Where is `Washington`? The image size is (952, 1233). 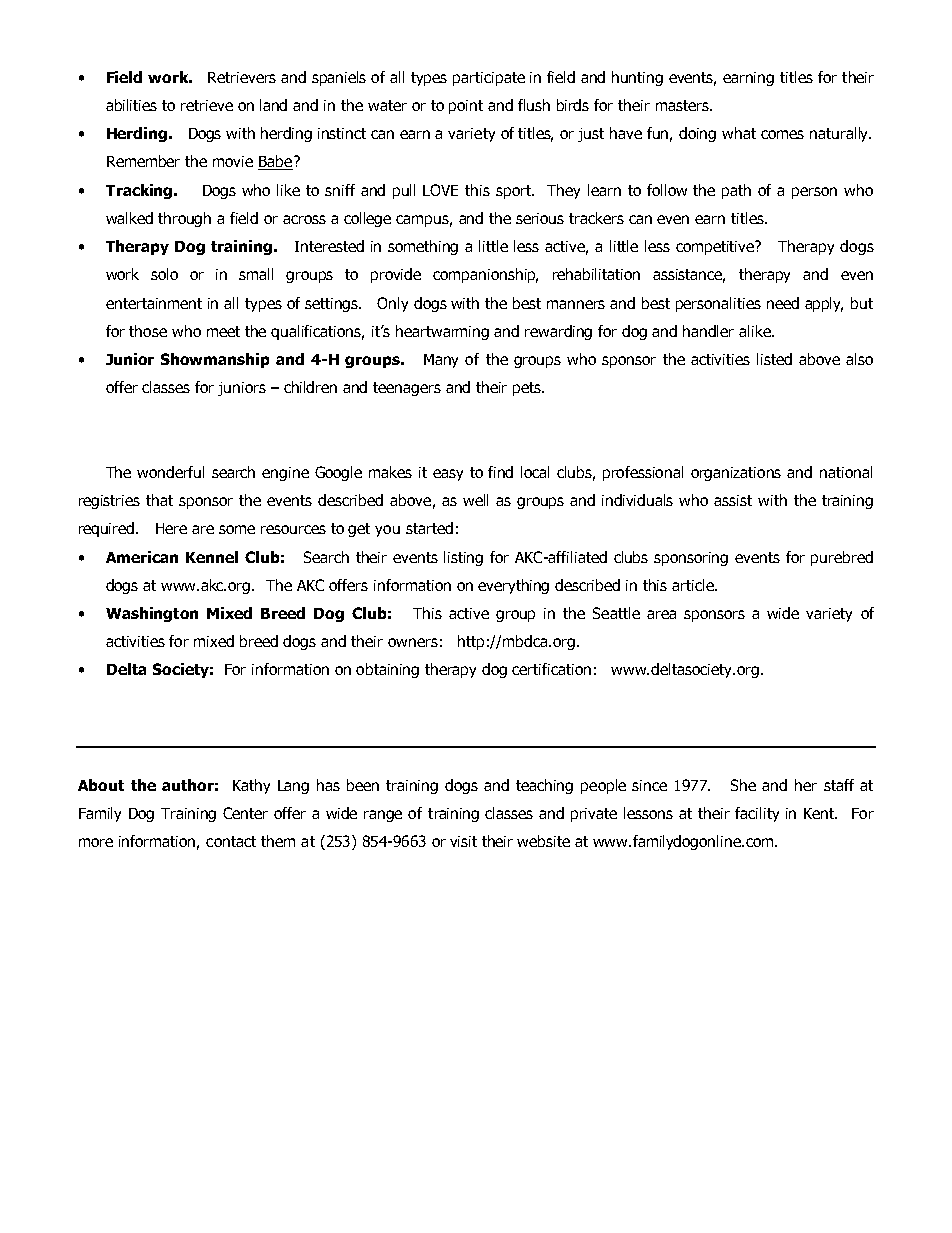 Washington is located at coordinates (152, 614).
